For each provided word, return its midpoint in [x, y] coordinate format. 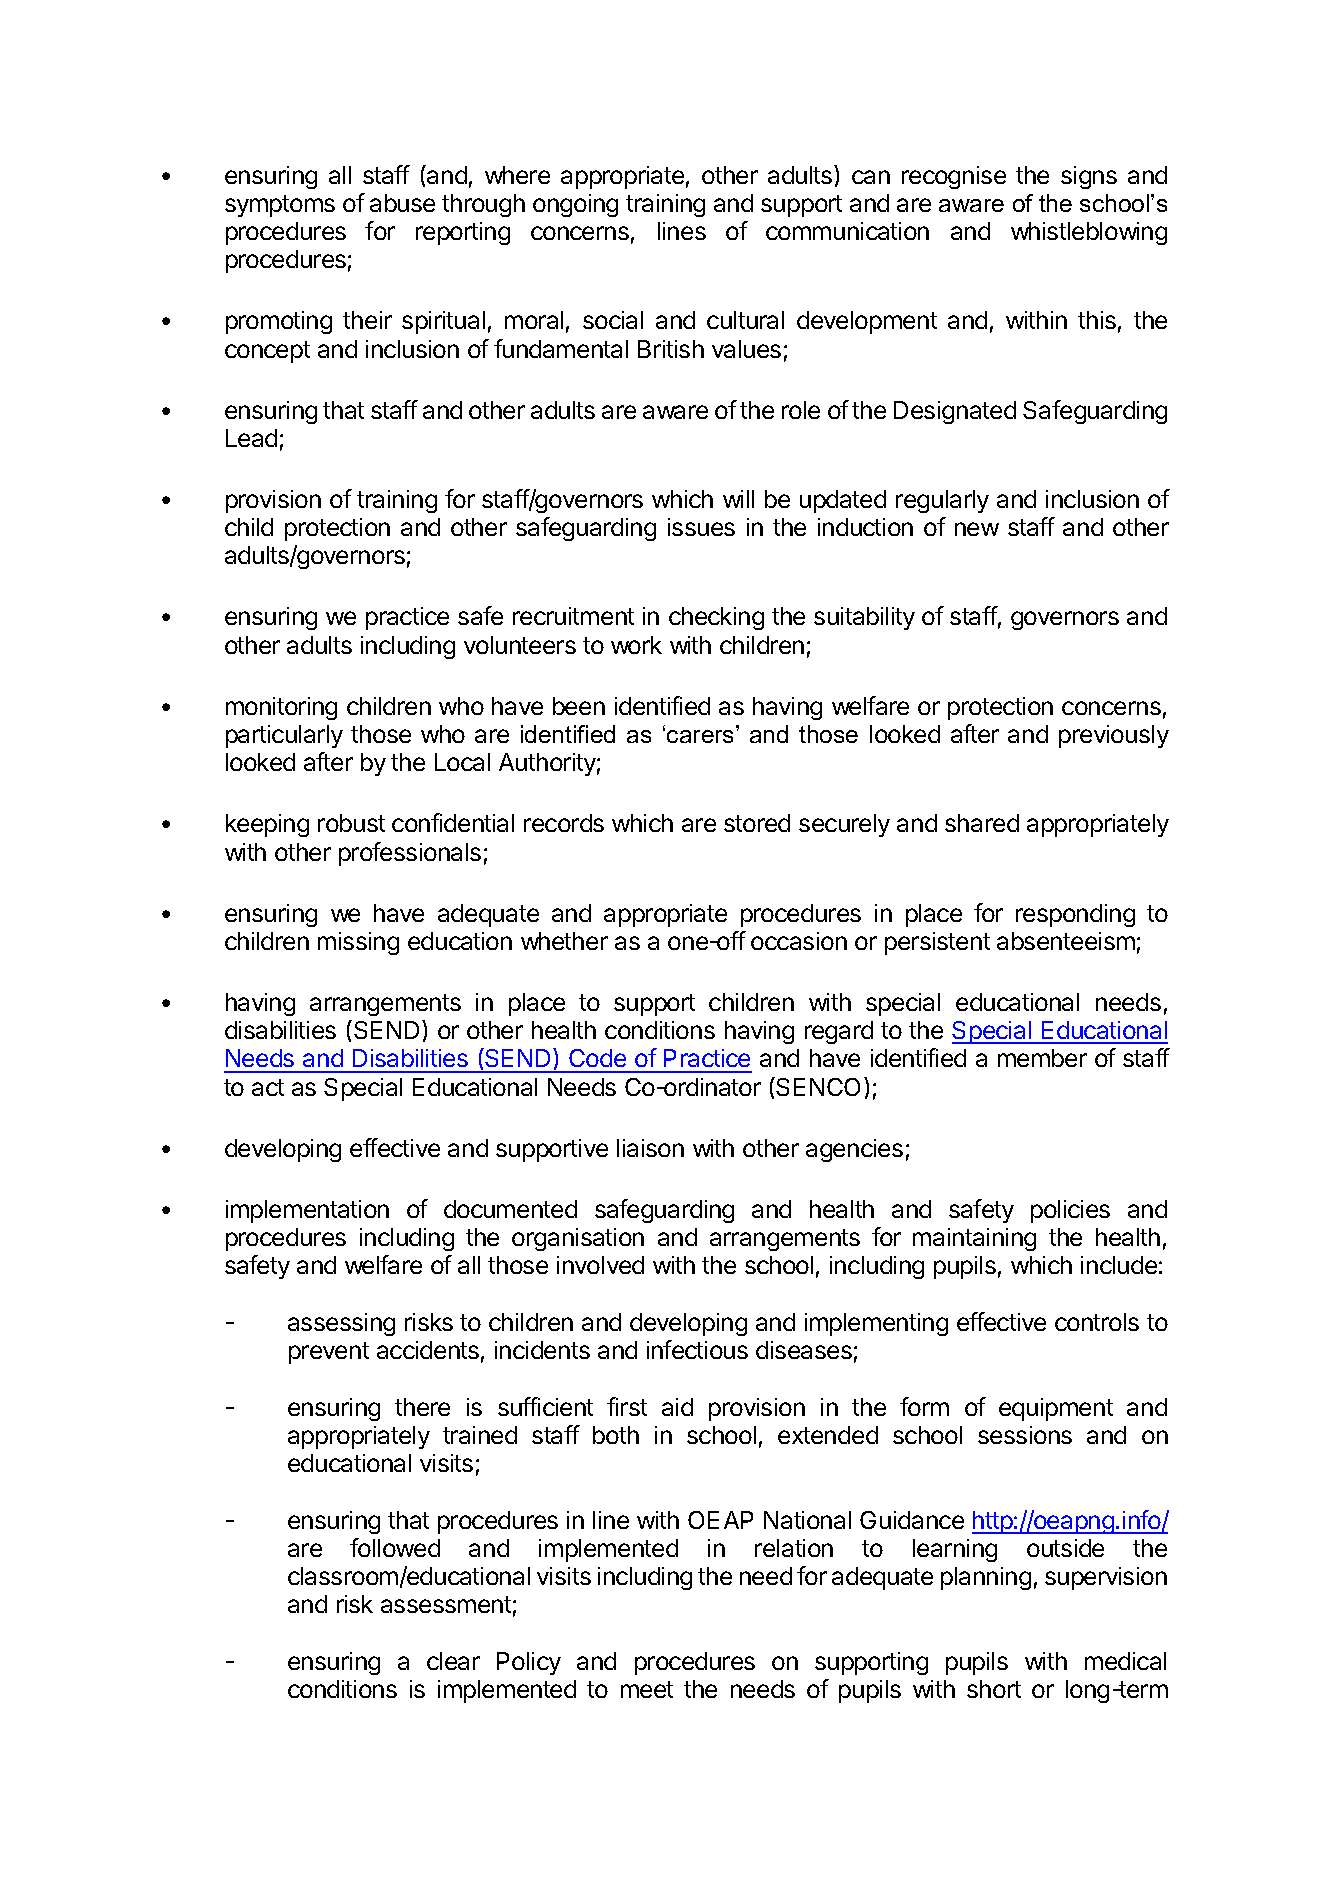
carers [700, 736]
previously [1114, 736]
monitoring [281, 708]
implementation [307, 1211]
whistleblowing [1089, 233]
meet [647, 1689]
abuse [402, 203]
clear [453, 1661]
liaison [650, 1148]
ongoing [575, 205]
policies [1070, 1211]
